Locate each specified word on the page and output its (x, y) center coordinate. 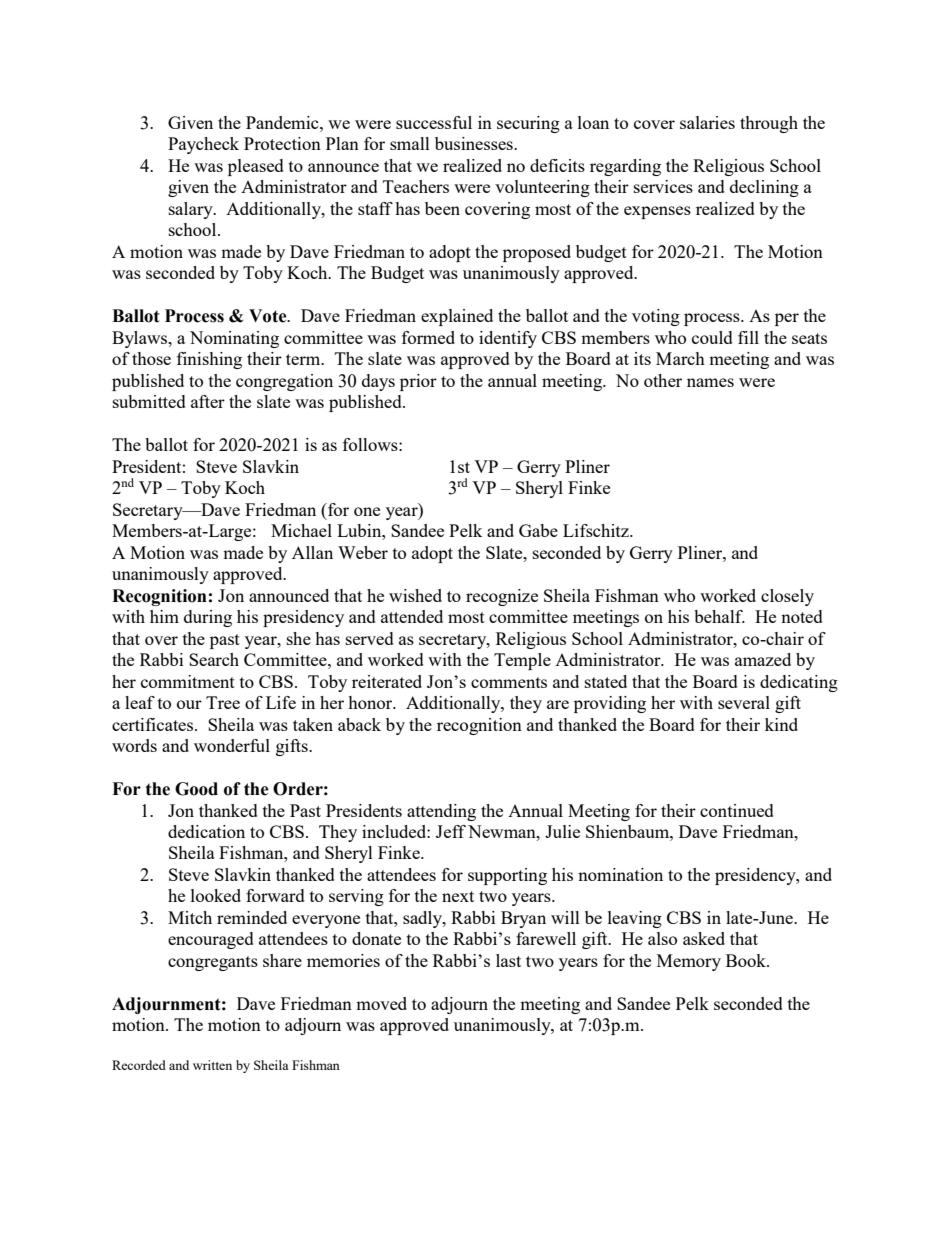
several (744, 702)
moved (381, 1003)
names (710, 382)
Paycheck (203, 145)
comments (509, 682)
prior (418, 382)
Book (747, 960)
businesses (475, 143)
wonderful (232, 745)
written (212, 1065)
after (208, 401)
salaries (707, 122)
